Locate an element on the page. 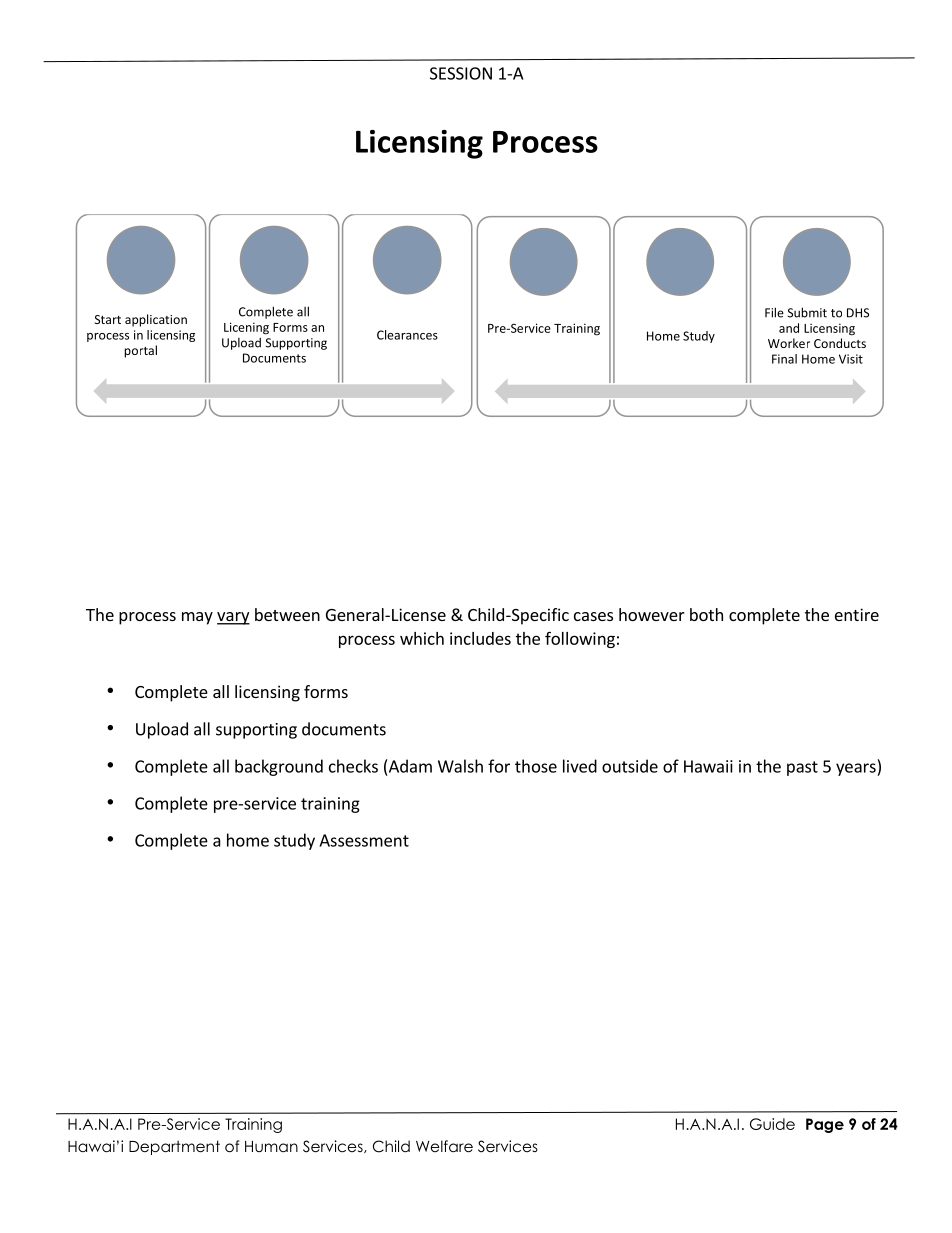 Image resolution: width=952 pixels, height=1233 pixels. portal is located at coordinates (140, 351).
